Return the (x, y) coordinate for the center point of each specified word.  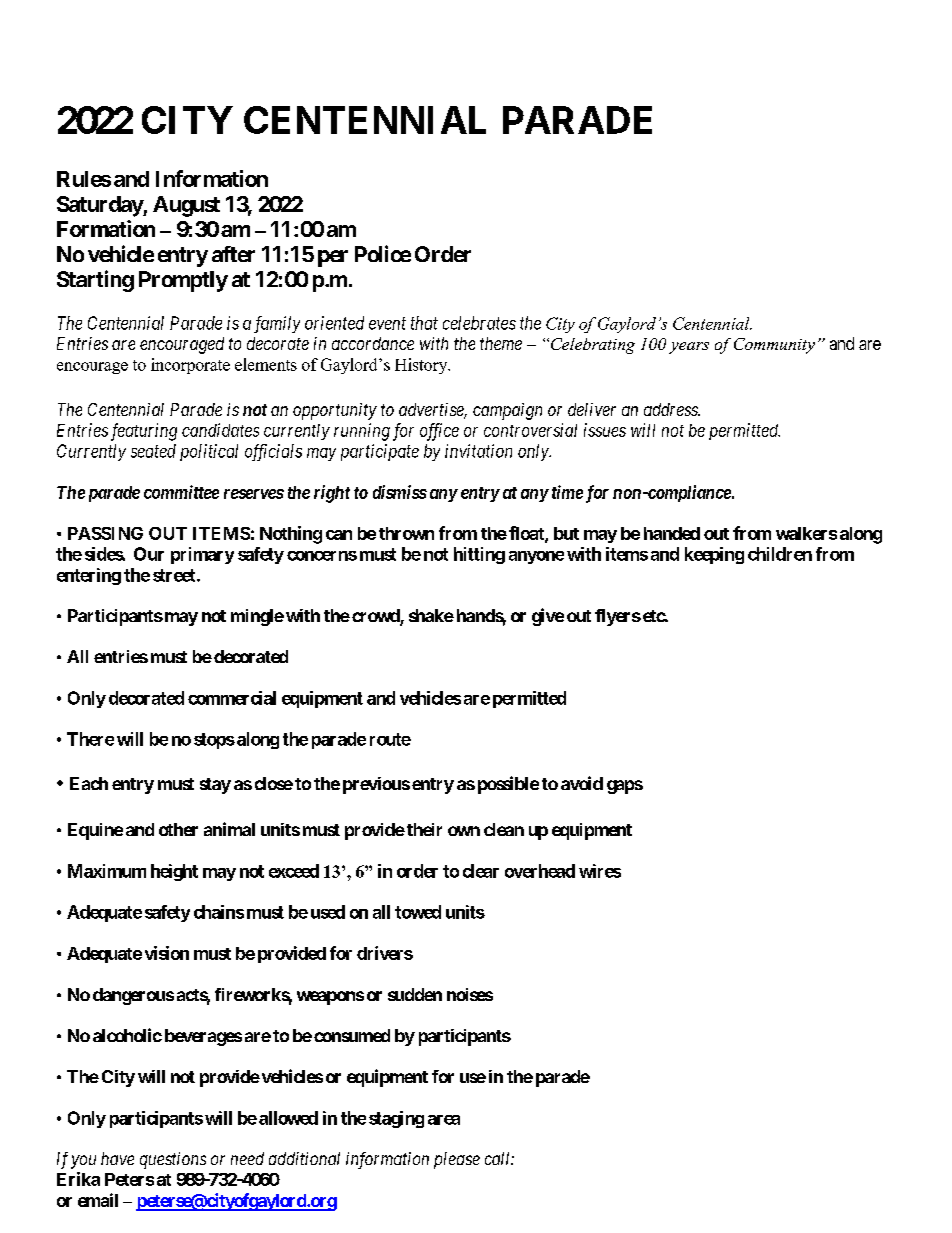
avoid (582, 783)
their (424, 829)
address (672, 409)
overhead (540, 871)
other (178, 829)
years (689, 348)
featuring (144, 432)
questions (173, 1160)
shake (431, 615)
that (424, 323)
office (439, 432)
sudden (415, 994)
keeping (714, 555)
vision (167, 953)
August (186, 206)
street (175, 575)
